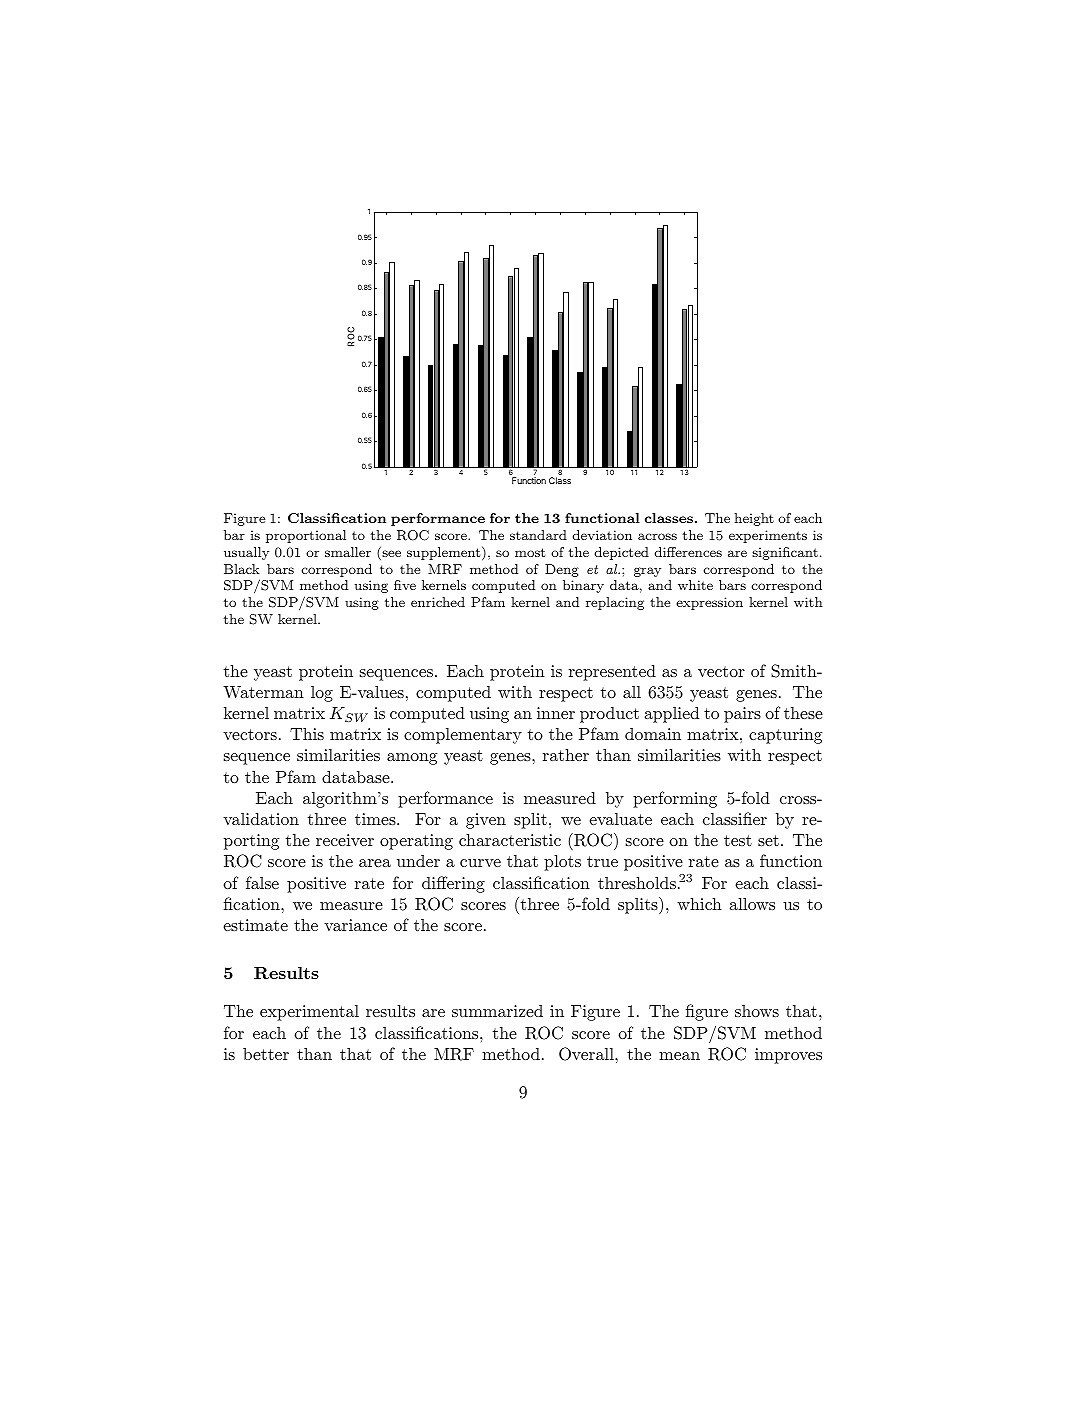 The width and height of the page is (1085, 1404). What do you see at coordinates (738, 840) in the page?
I see `test` at bounding box center [738, 840].
